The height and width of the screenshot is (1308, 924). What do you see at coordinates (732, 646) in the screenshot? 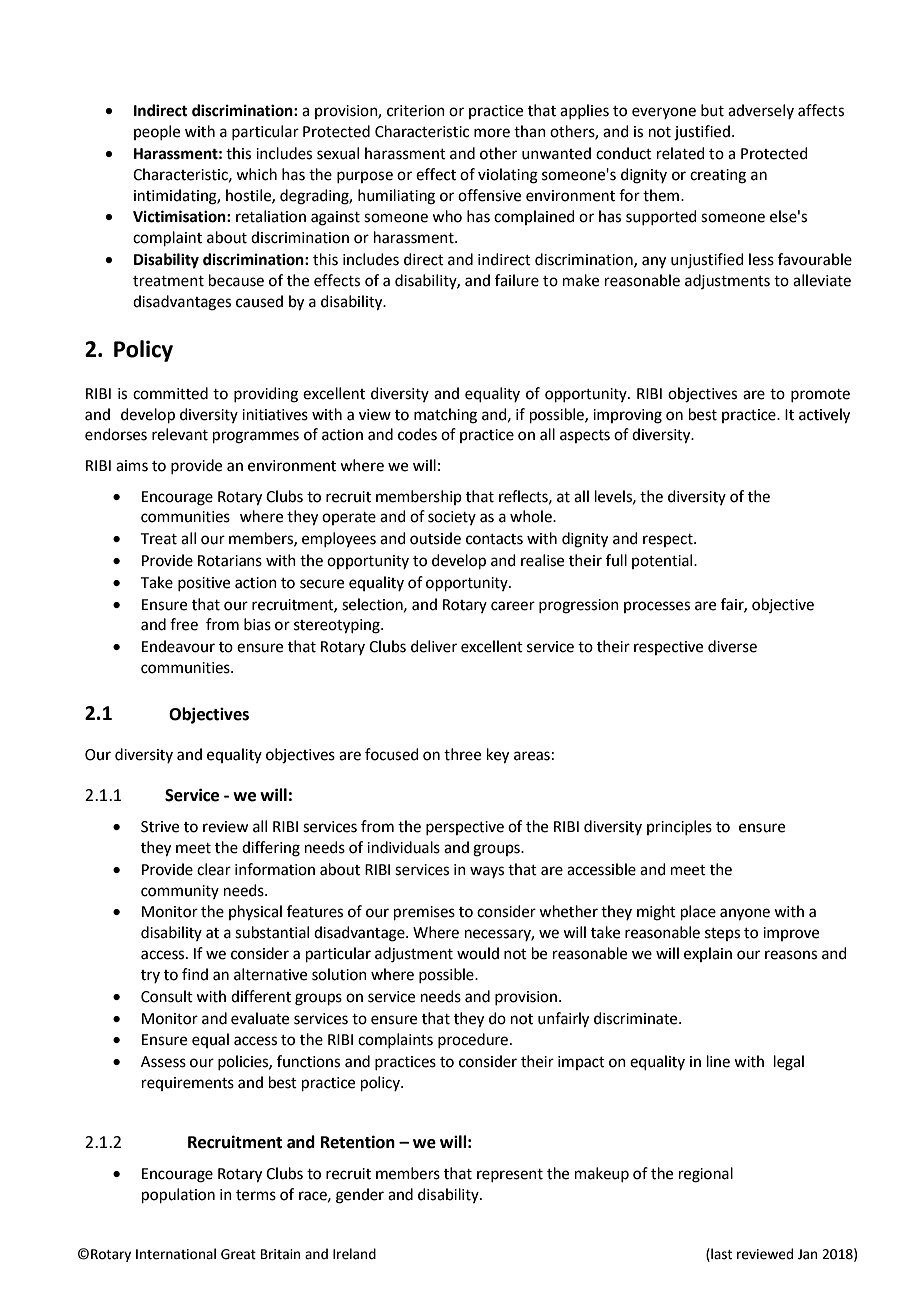
I see `diverse` at bounding box center [732, 646].
